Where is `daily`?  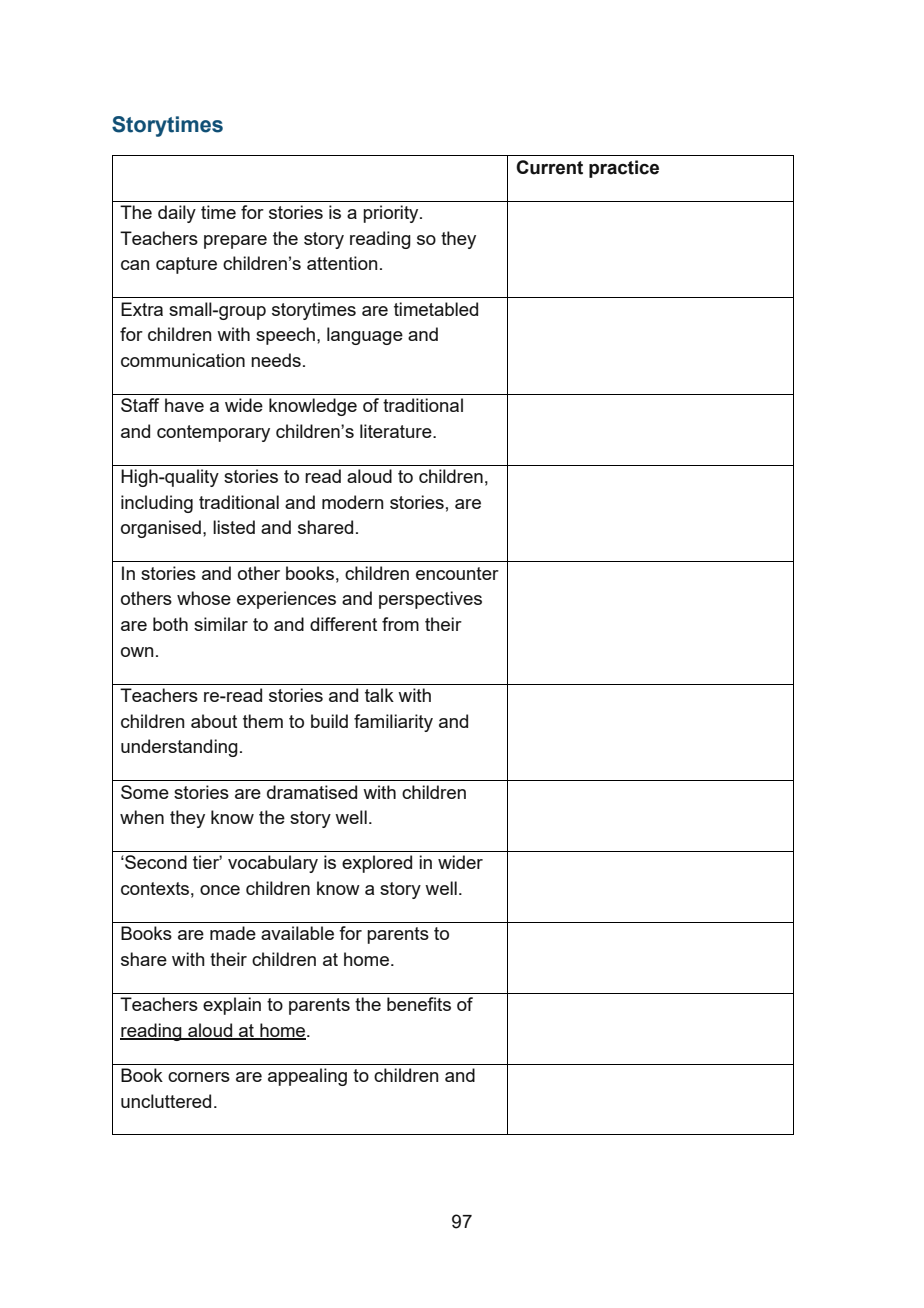
daily is located at coordinates (177, 214).
